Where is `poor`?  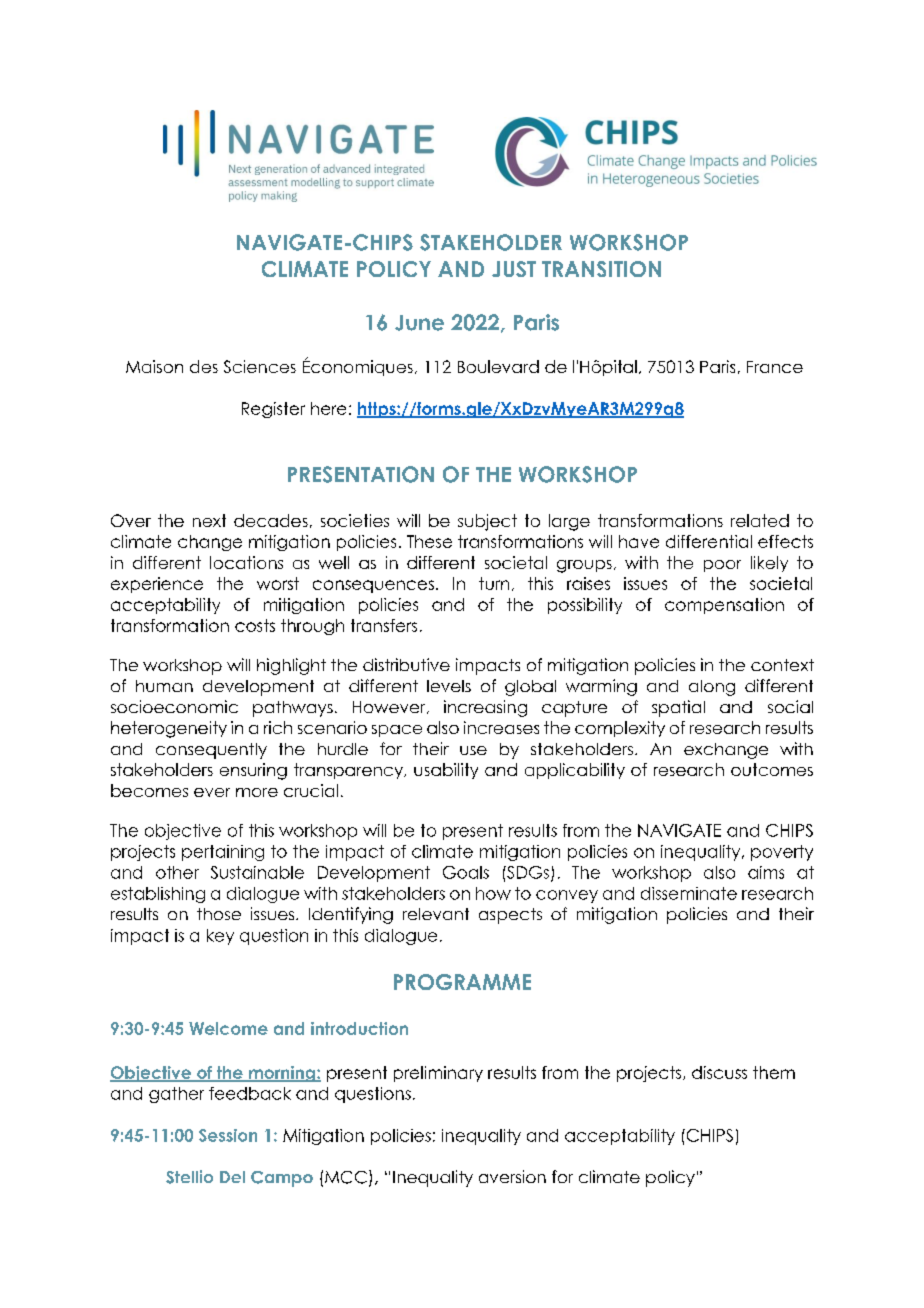
poor is located at coordinates (722, 566).
